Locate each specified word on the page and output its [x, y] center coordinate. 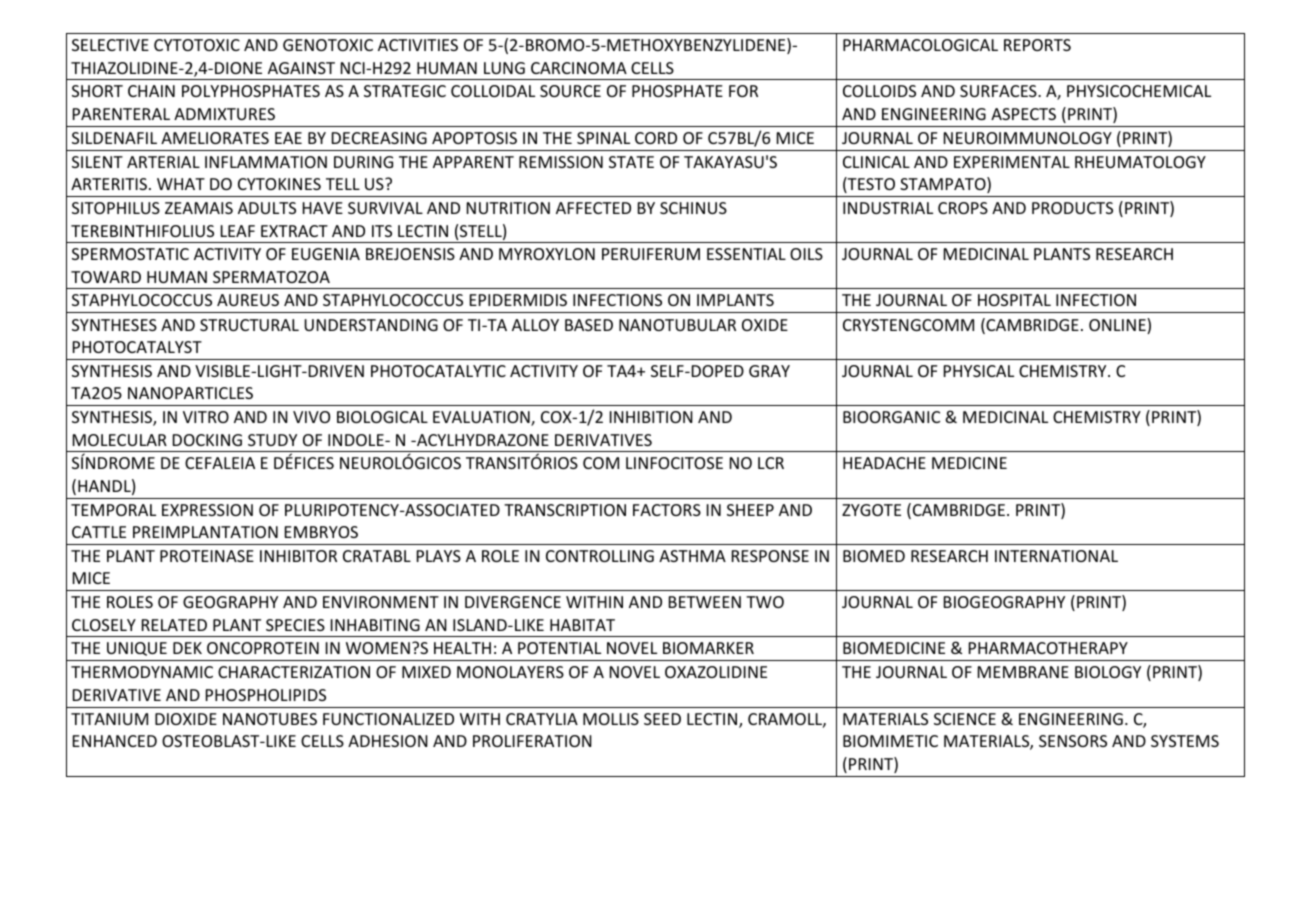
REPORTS [1037, 45]
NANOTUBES [270, 719]
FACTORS [667, 510]
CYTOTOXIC [197, 45]
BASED [589, 325]
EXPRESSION [207, 510]
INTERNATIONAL [1056, 556]
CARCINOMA [579, 68]
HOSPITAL [1014, 300]
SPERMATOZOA [271, 277]
